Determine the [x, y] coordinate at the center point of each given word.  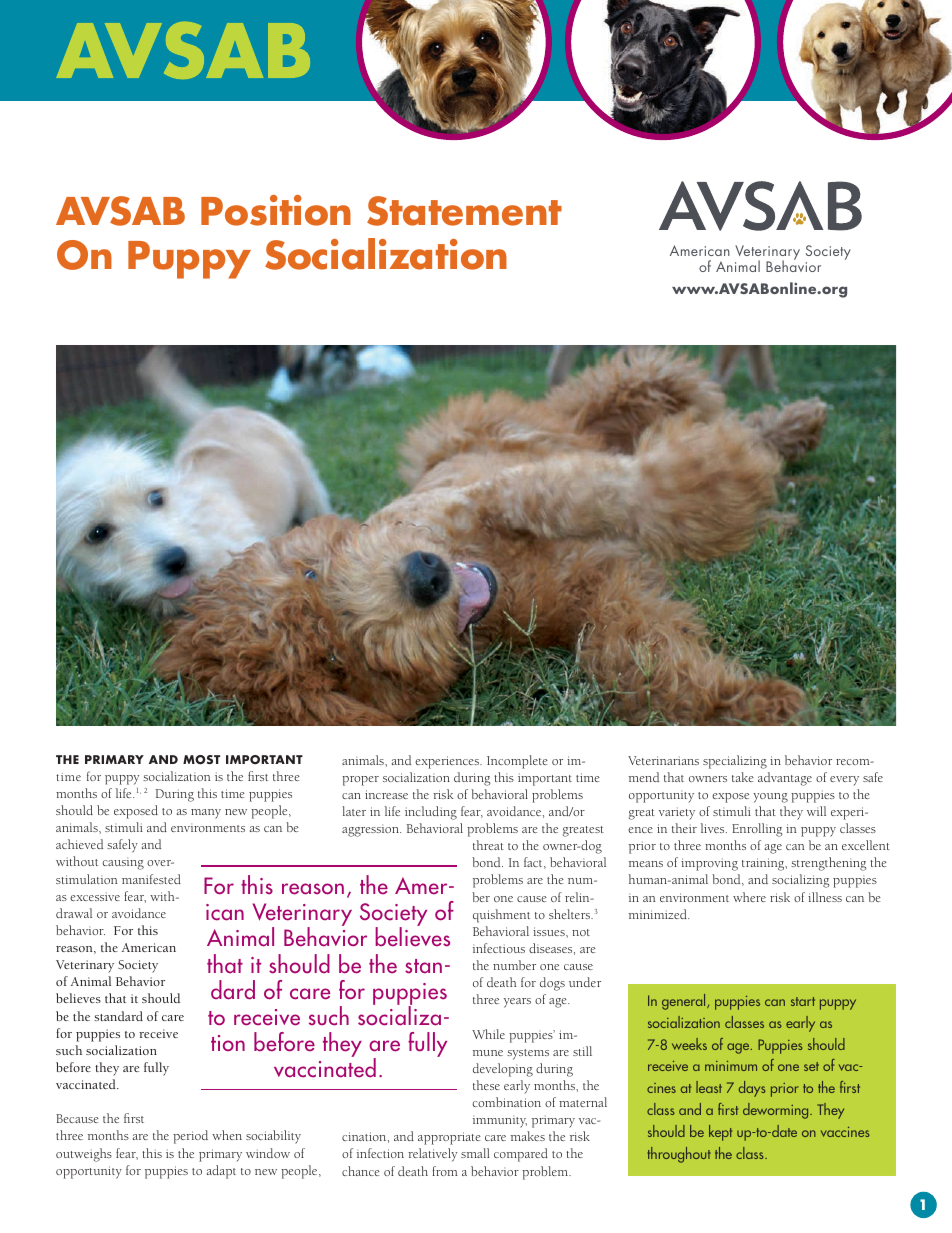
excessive [95, 896]
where [749, 897]
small [475, 1153]
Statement [464, 211]
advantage [785, 779]
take [743, 777]
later [354, 811]
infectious [499, 948]
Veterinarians [663, 760]
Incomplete [517, 762]
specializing [735, 762]
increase [386, 794]
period [190, 1137]
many [206, 814]
